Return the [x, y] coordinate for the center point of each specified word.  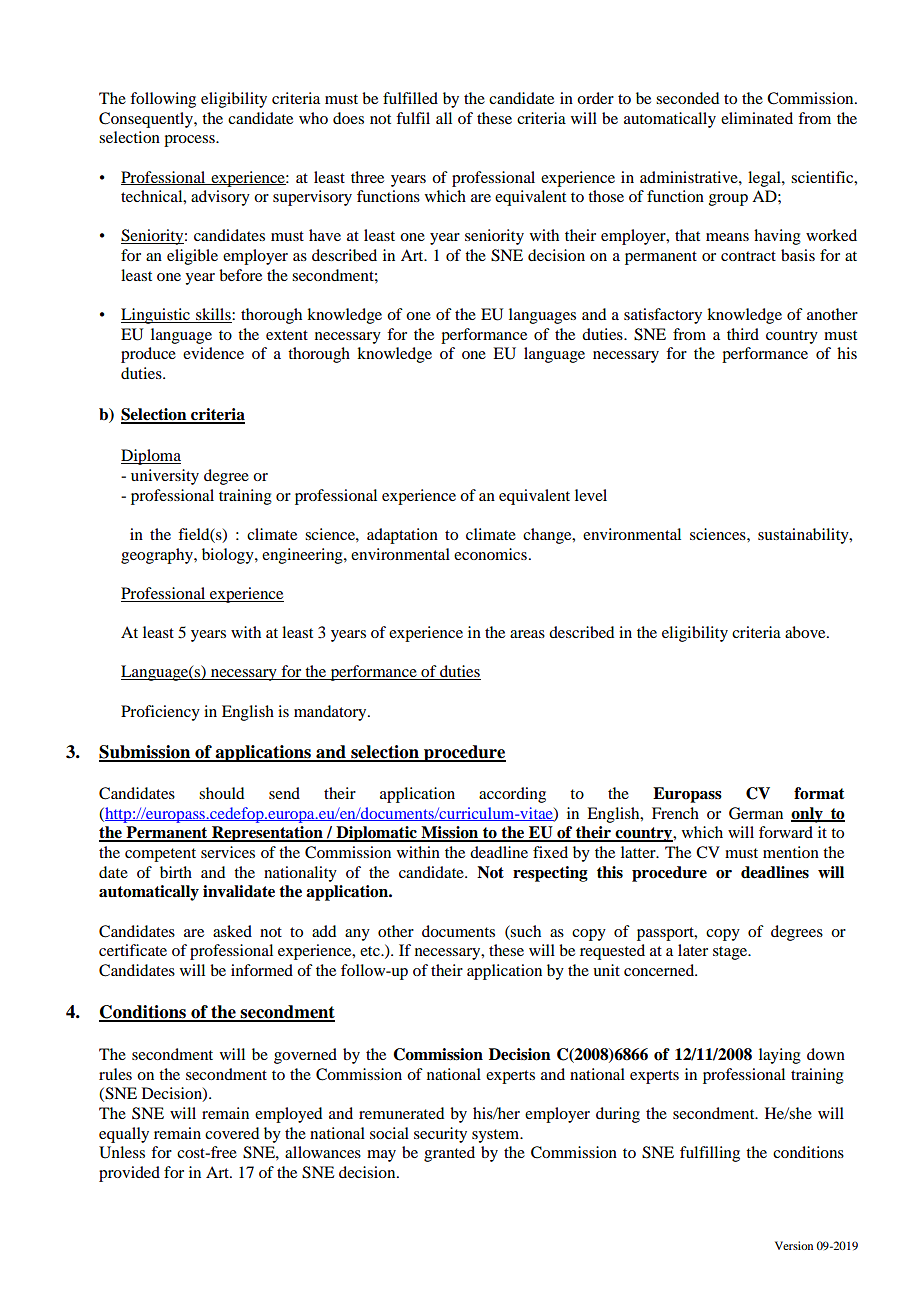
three [367, 177]
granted [449, 1154]
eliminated [757, 118]
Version [794, 1245]
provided [129, 1174]
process [190, 141]
